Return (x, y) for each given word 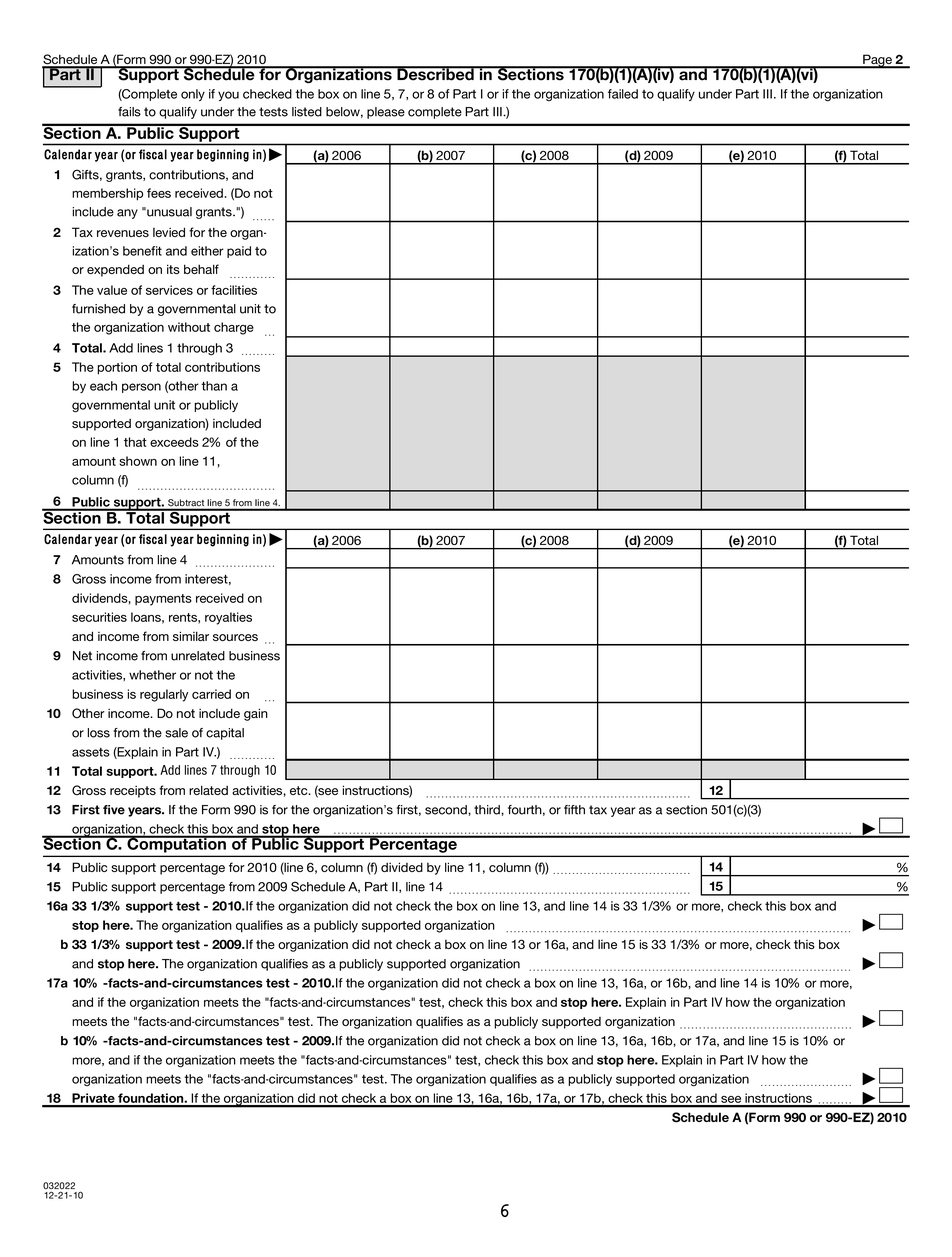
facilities (234, 290)
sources (235, 637)
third (488, 810)
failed (623, 94)
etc (300, 790)
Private (93, 1099)
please (386, 113)
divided (402, 867)
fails (129, 112)
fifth (574, 810)
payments (163, 600)
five (114, 810)
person (141, 388)
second (447, 810)
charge (234, 328)
